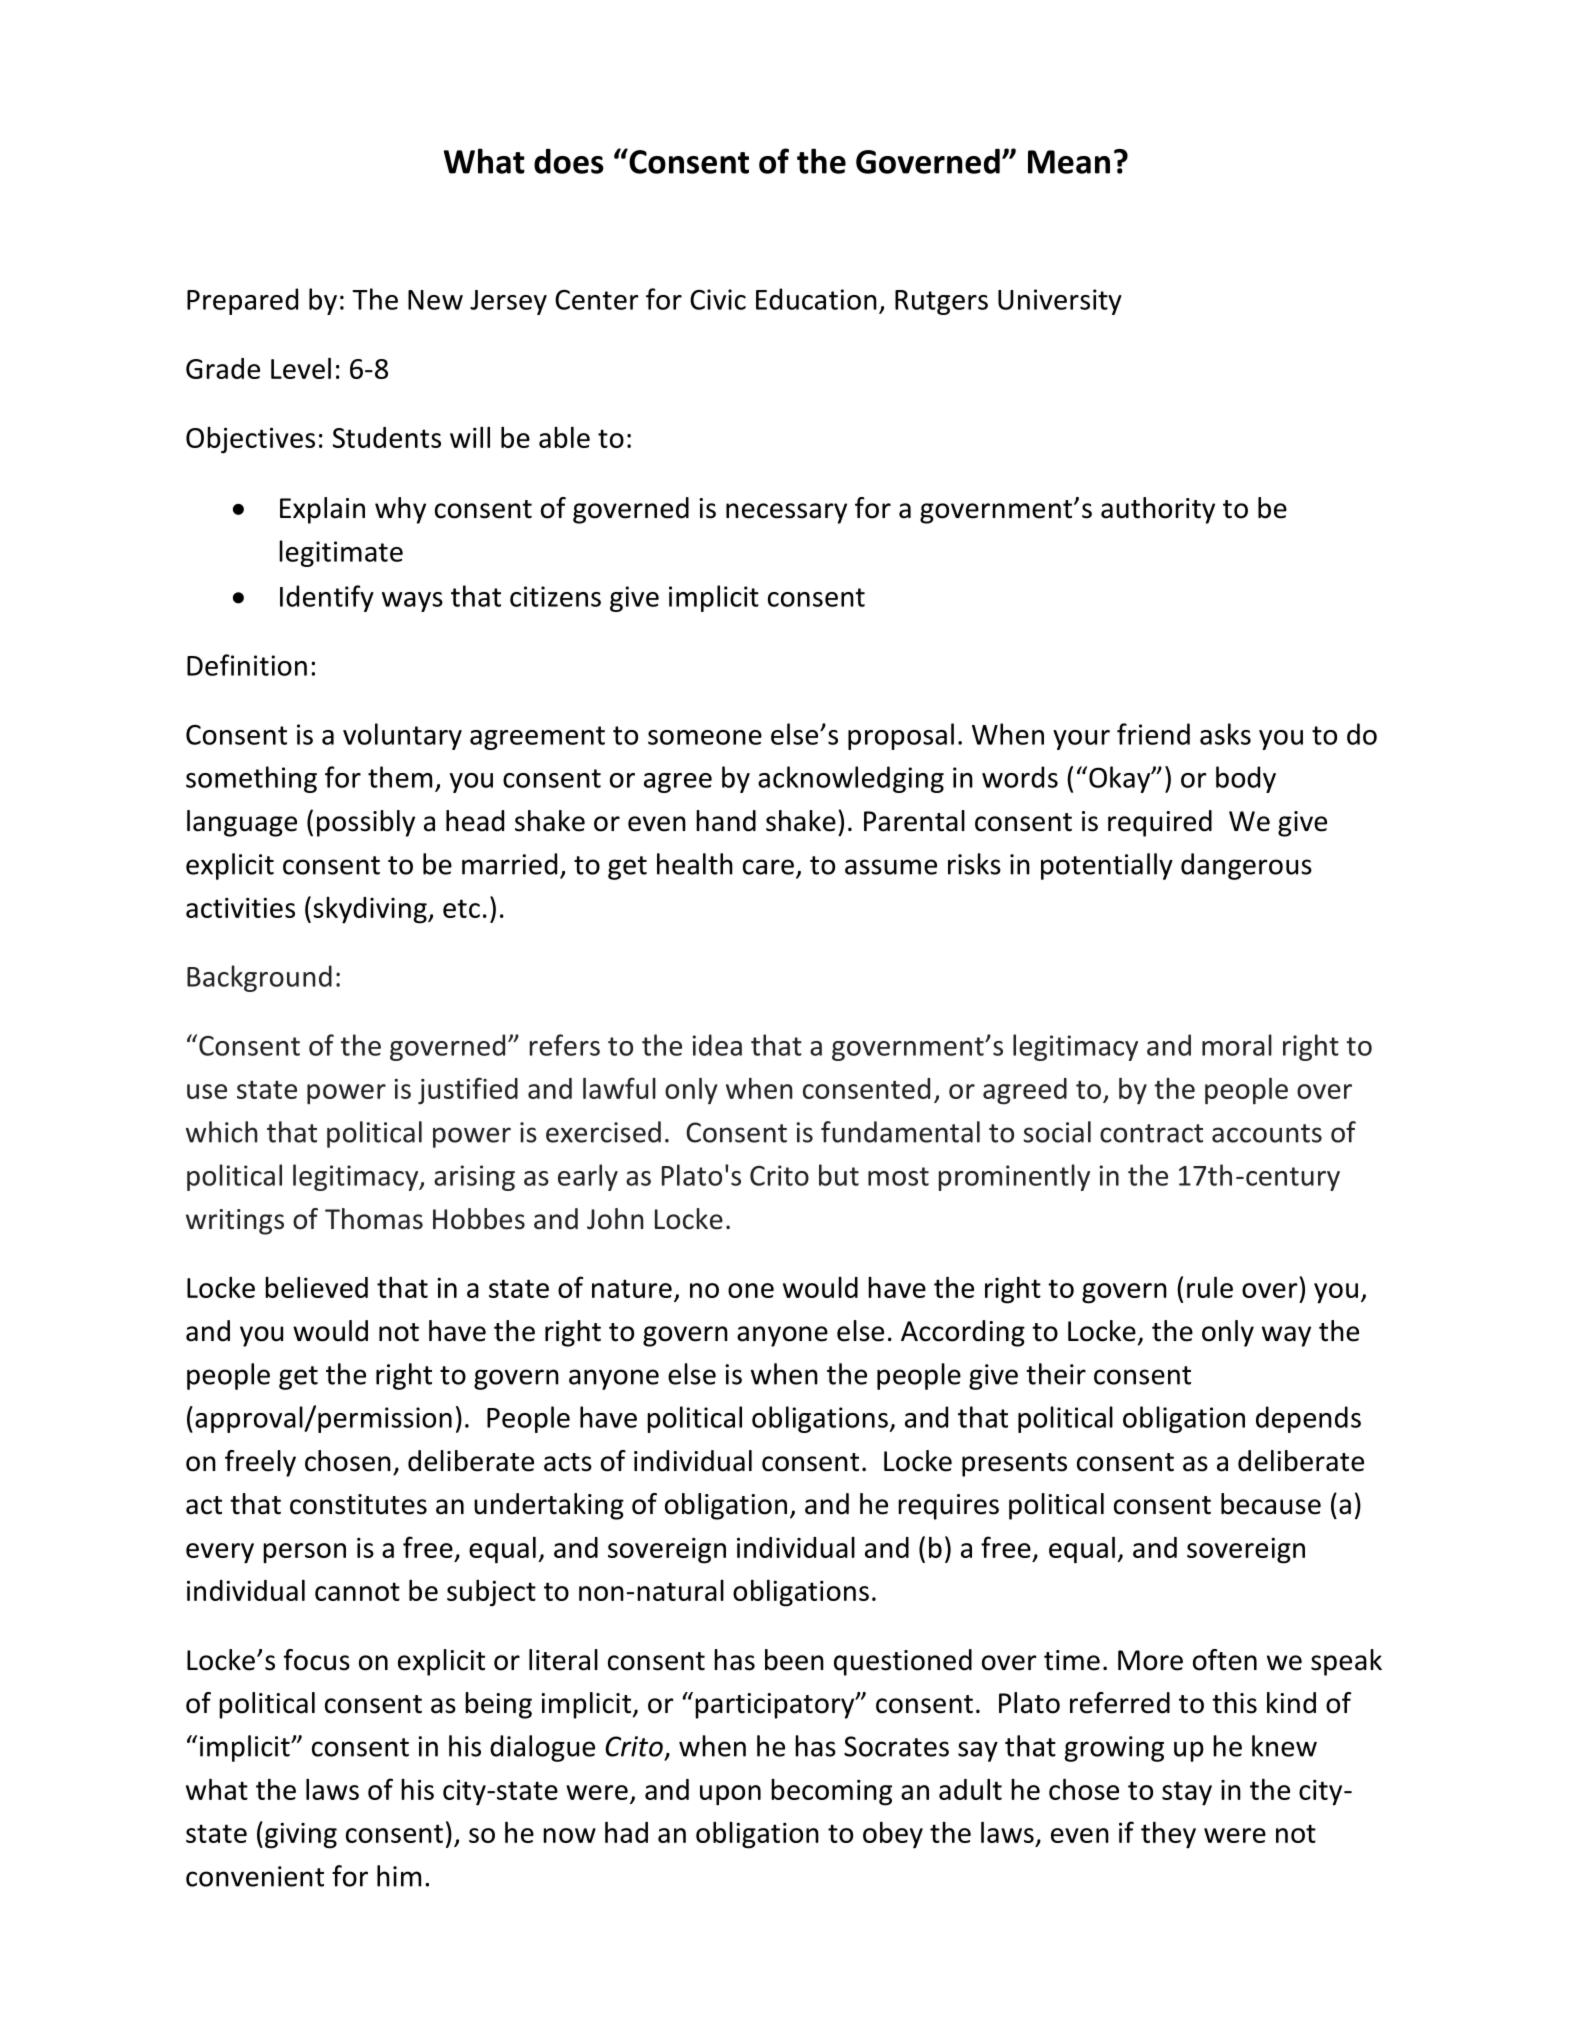  I want to click on voluntary, so click(402, 736).
